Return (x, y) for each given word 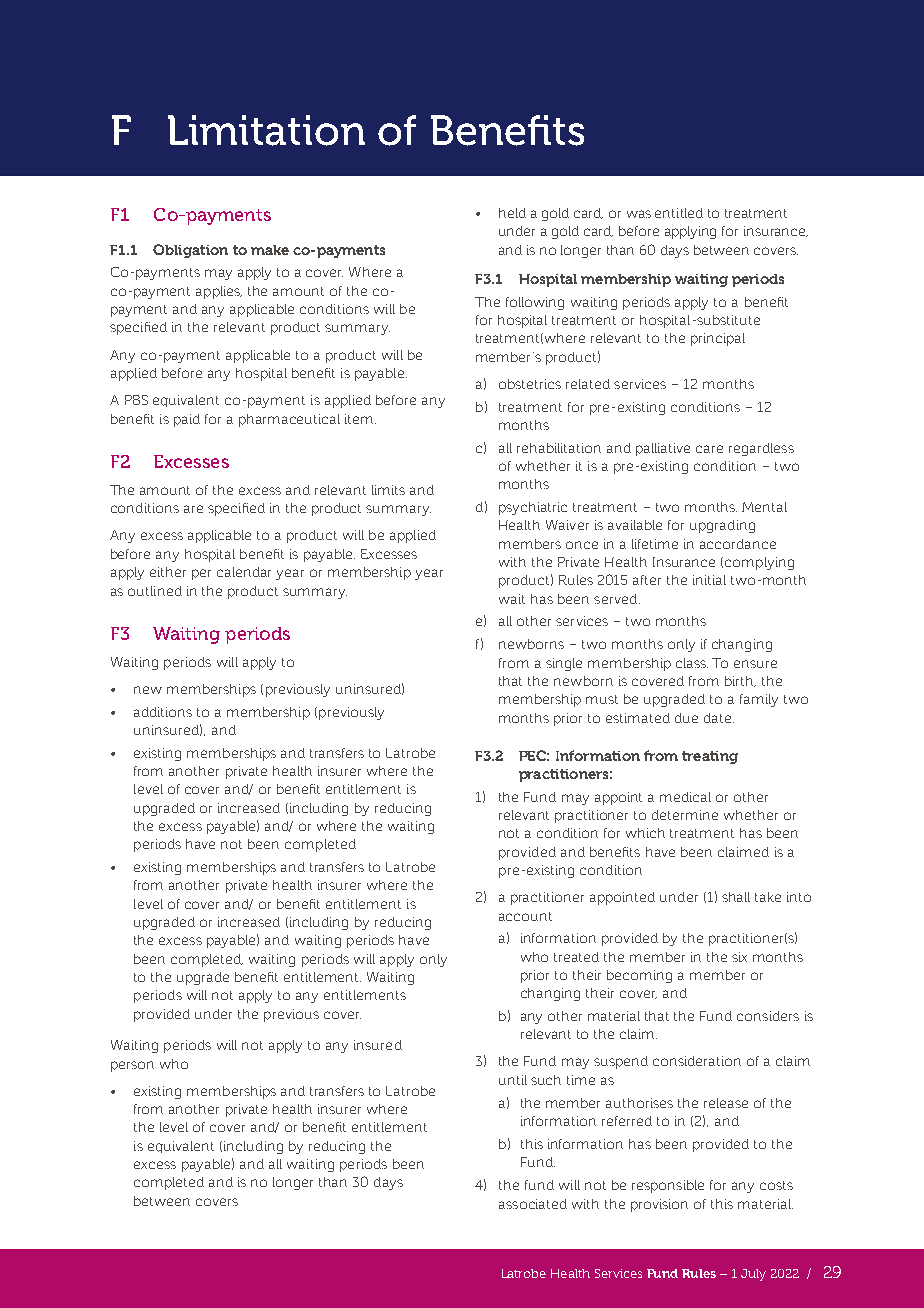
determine (685, 815)
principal (718, 339)
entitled (679, 213)
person (132, 1066)
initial (709, 580)
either (168, 572)
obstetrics (530, 384)
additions (163, 712)
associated (533, 1204)
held (512, 213)
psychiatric (533, 508)
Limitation (266, 130)
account (525, 916)
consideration (697, 1061)
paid (187, 420)
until (513, 1080)
